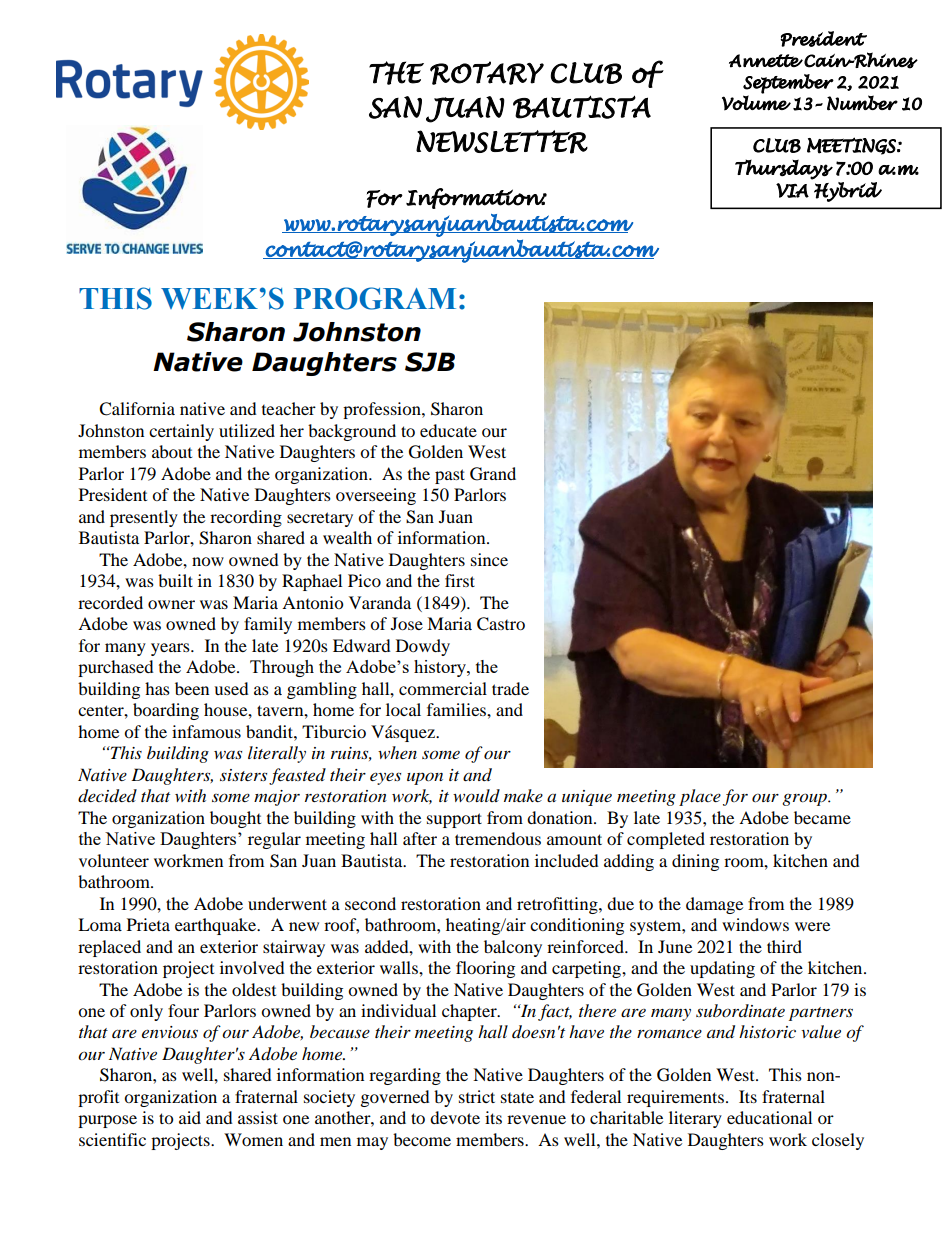 The height and width of the screenshot is (1233, 952). Describe the element at coordinates (375, 298) in the screenshot. I see `PROGRAM` at that location.
